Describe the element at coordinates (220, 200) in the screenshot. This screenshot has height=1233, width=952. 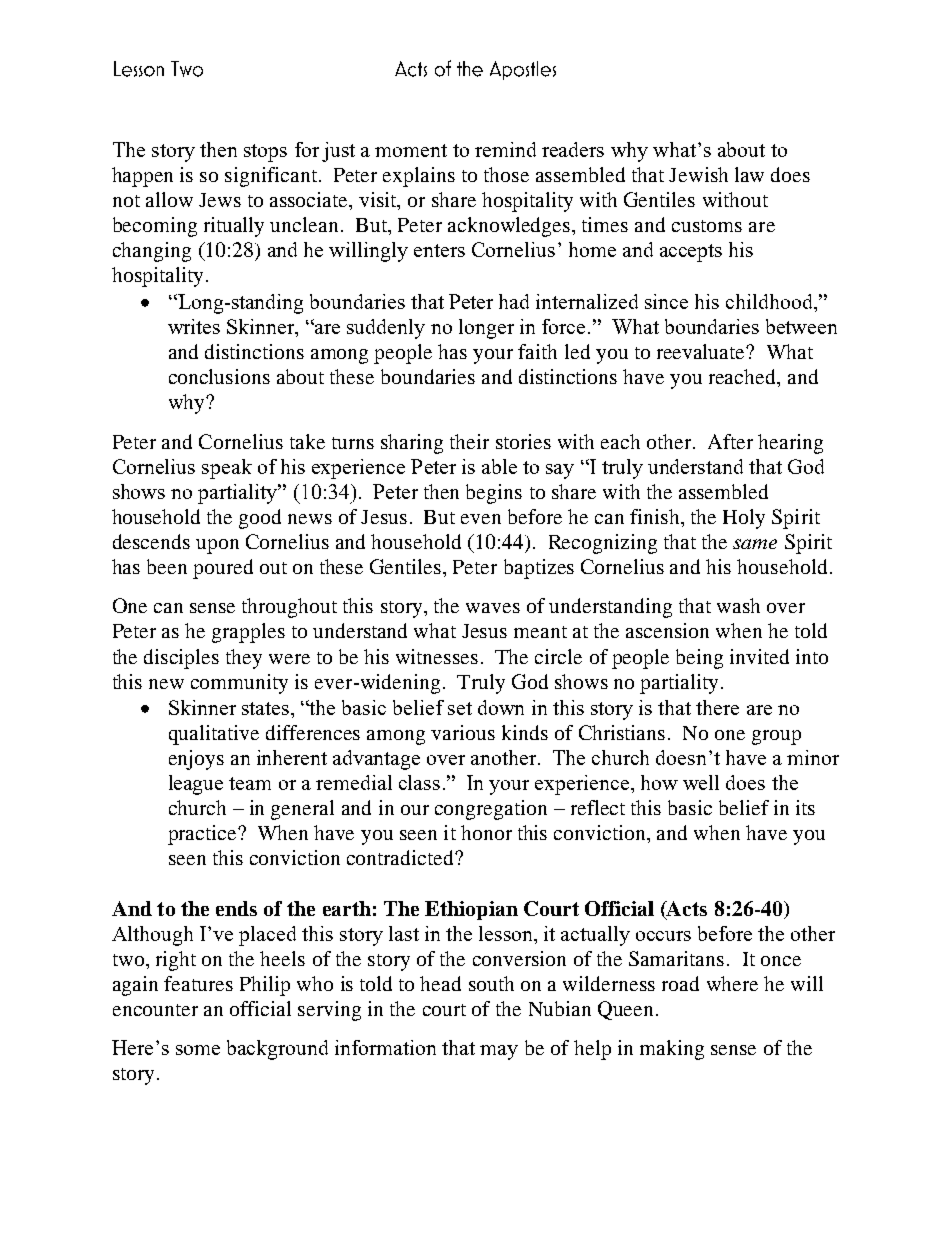
I see `Jews` at that location.
